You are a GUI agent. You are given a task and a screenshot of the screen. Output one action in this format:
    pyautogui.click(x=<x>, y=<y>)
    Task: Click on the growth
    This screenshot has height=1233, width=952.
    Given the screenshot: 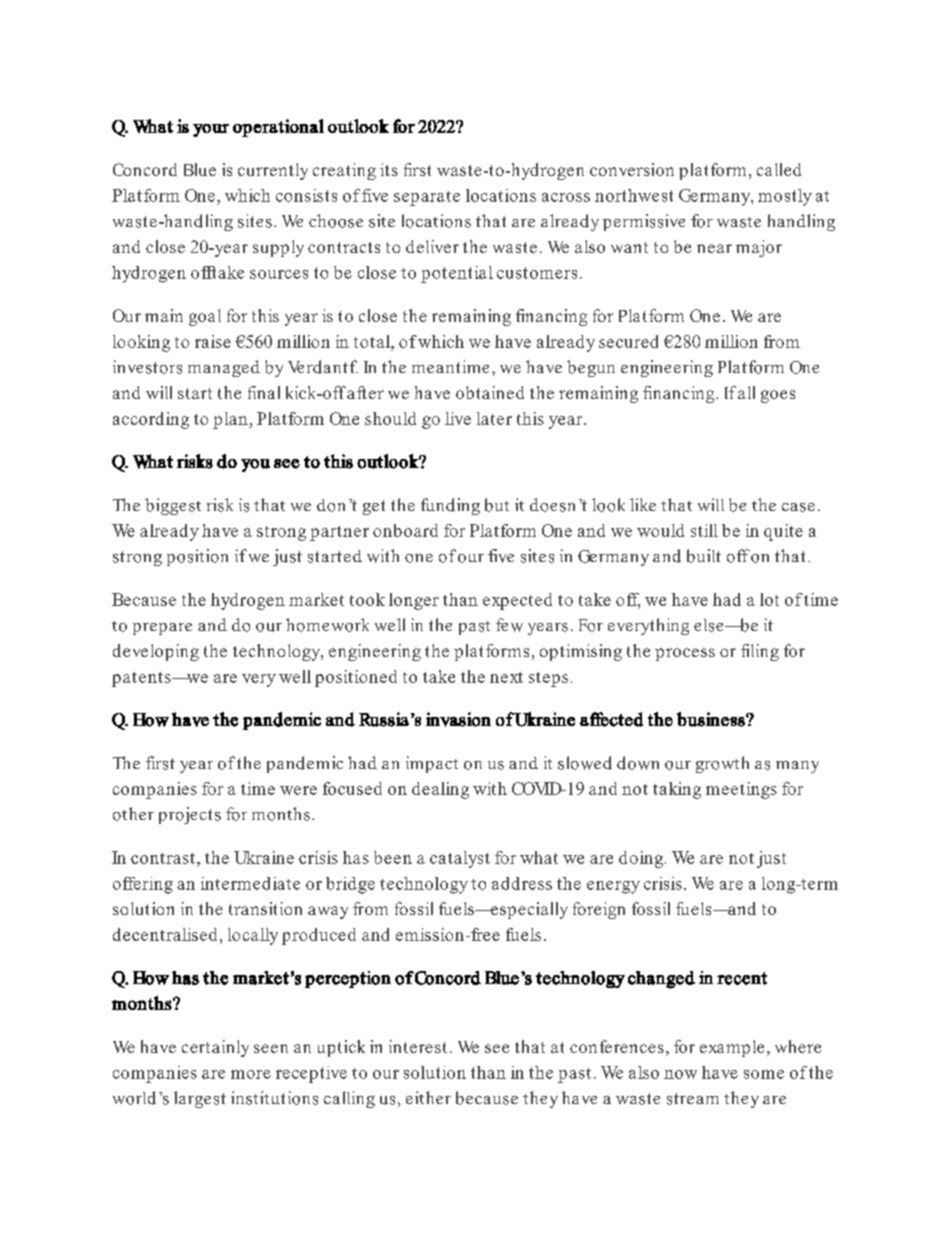 What is the action you would take?
    pyautogui.click(x=722, y=764)
